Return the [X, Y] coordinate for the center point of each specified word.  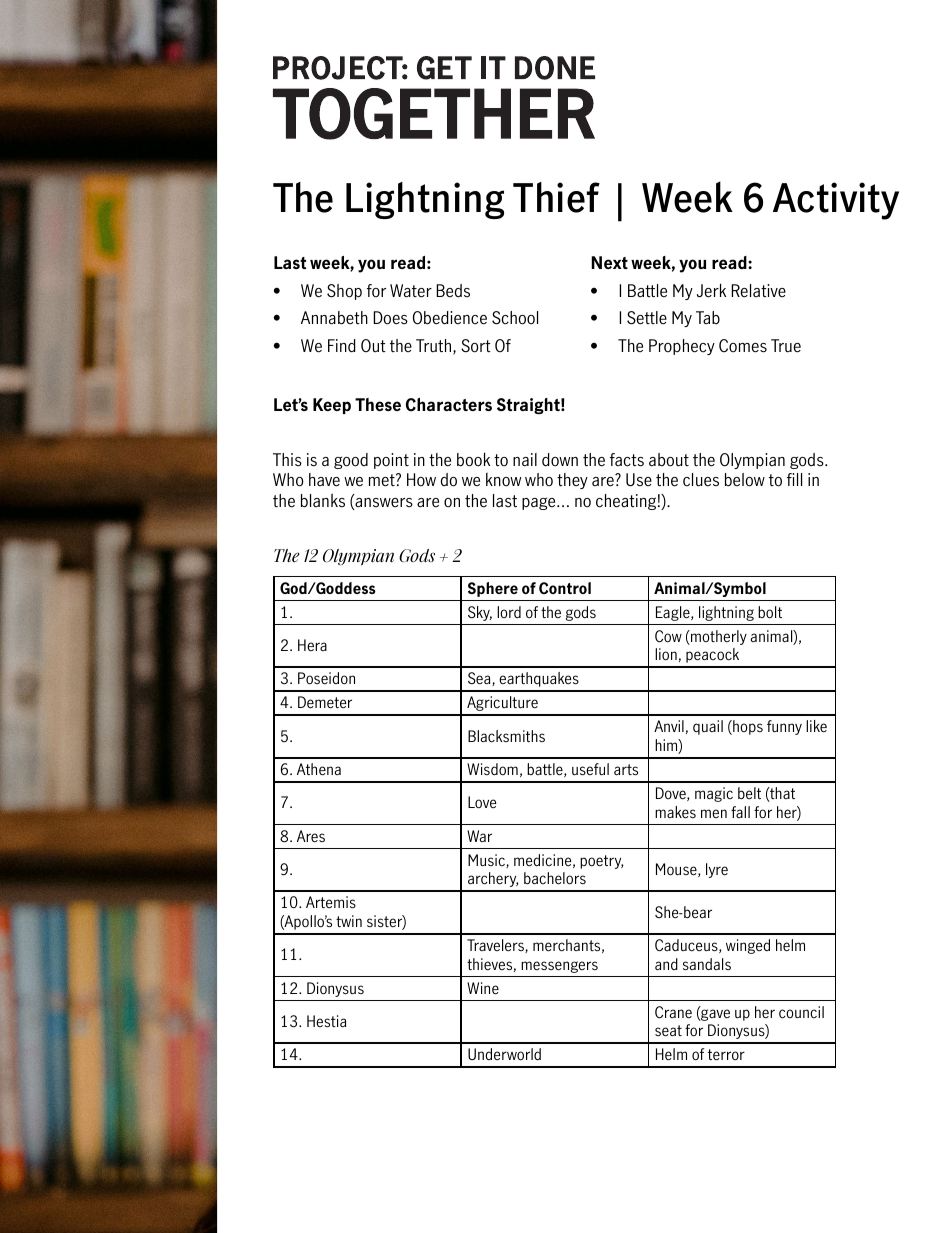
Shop [344, 292]
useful [590, 769]
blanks [323, 500]
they [572, 481]
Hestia [326, 1021]
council [801, 1012]
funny [784, 727]
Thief [556, 197]
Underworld [504, 1054]
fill [794, 479]
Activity [836, 201]
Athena [319, 769]
